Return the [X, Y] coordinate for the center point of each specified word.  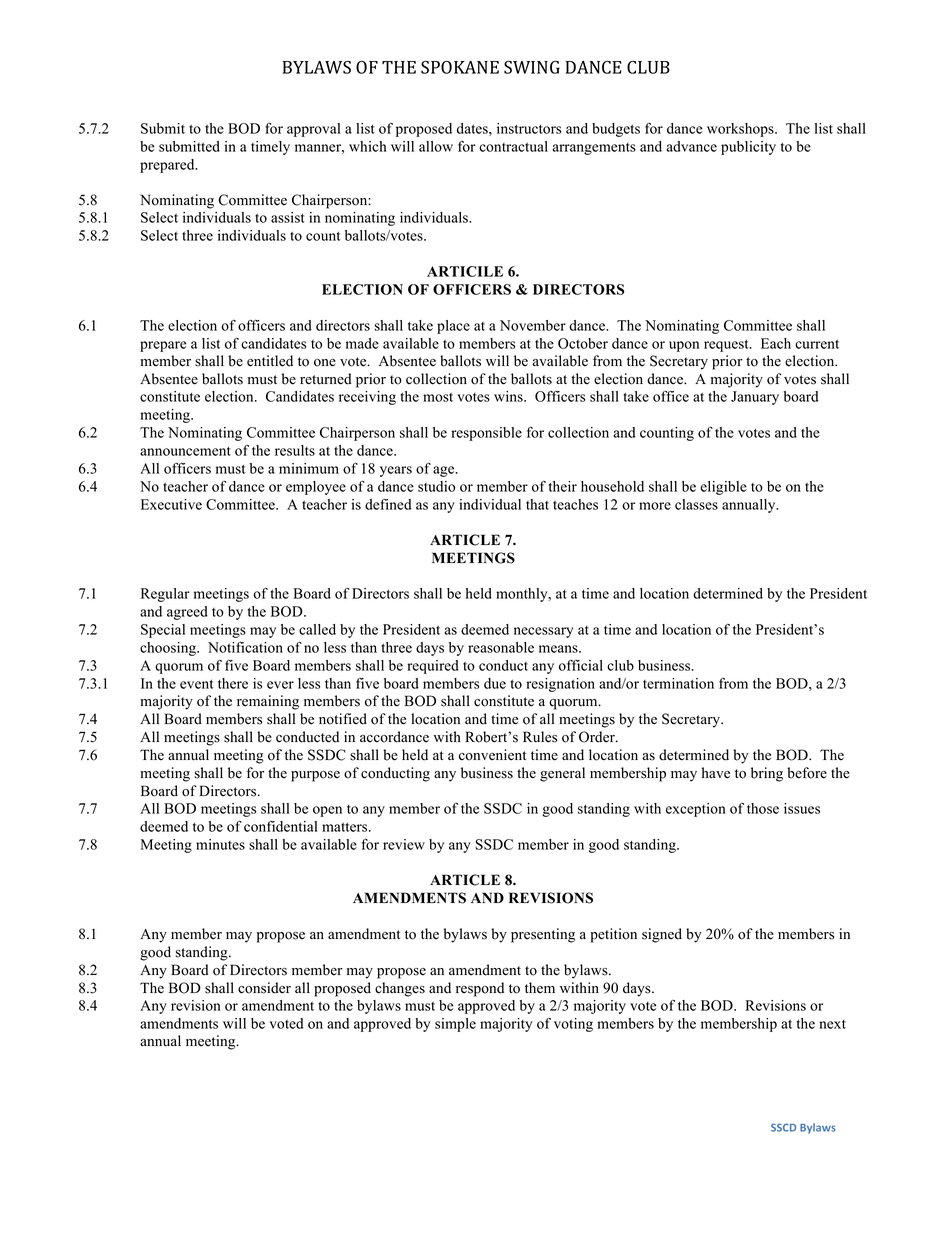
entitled [270, 361]
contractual [513, 146]
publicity [748, 148]
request [727, 345]
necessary [543, 632]
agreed [187, 613]
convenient [492, 755]
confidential [280, 826]
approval [313, 130]
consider [264, 988]
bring [767, 774]
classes [696, 504]
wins [509, 396]
